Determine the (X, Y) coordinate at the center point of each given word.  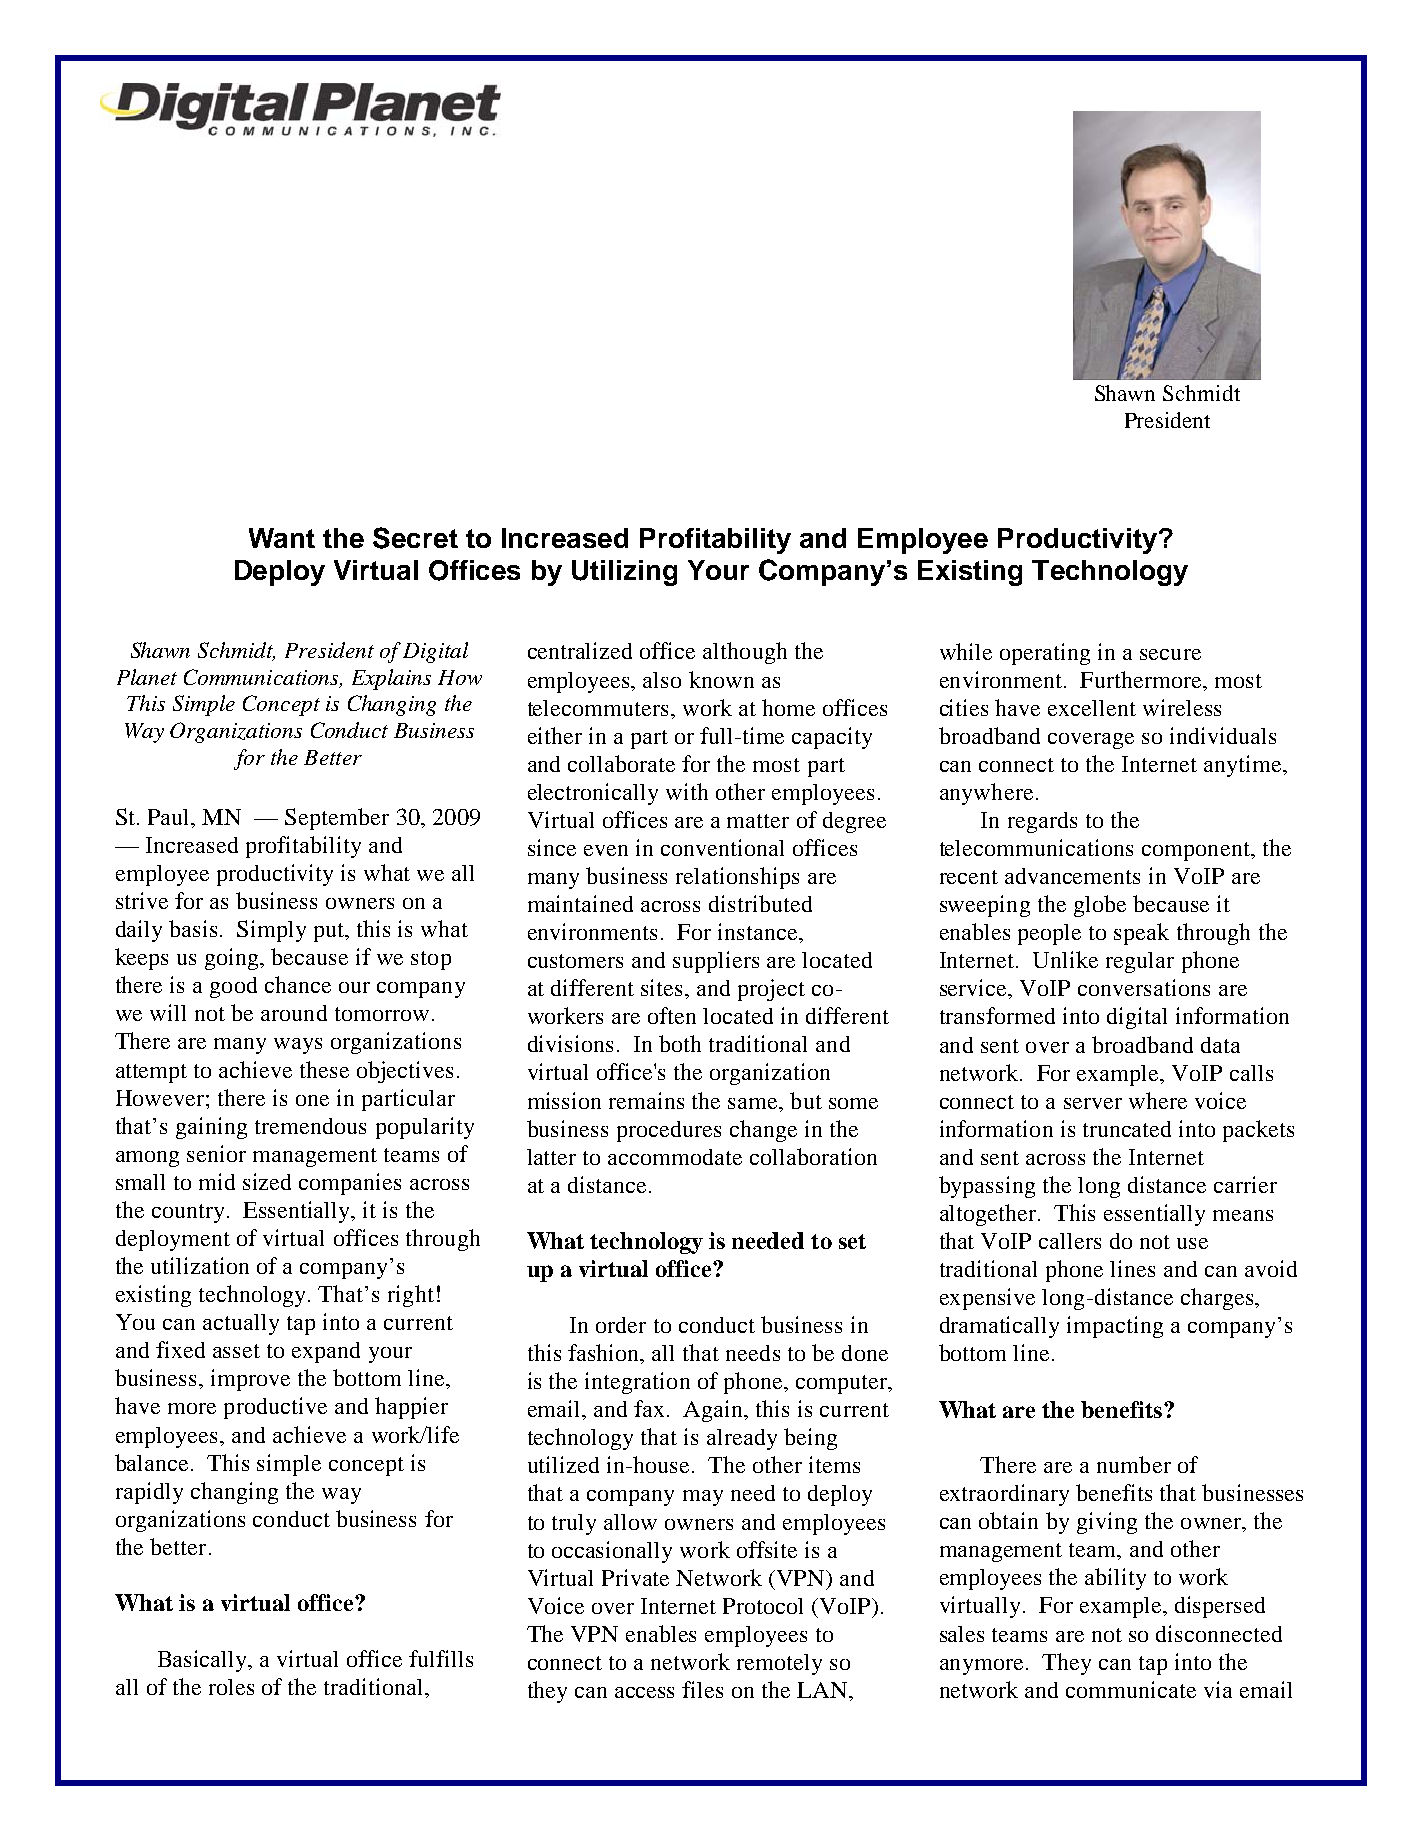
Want (282, 538)
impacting (1115, 1327)
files (702, 1689)
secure (1170, 654)
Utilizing (624, 573)
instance (759, 931)
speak (1141, 934)
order (621, 1325)
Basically (204, 1661)
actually (241, 1324)
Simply (271, 931)
